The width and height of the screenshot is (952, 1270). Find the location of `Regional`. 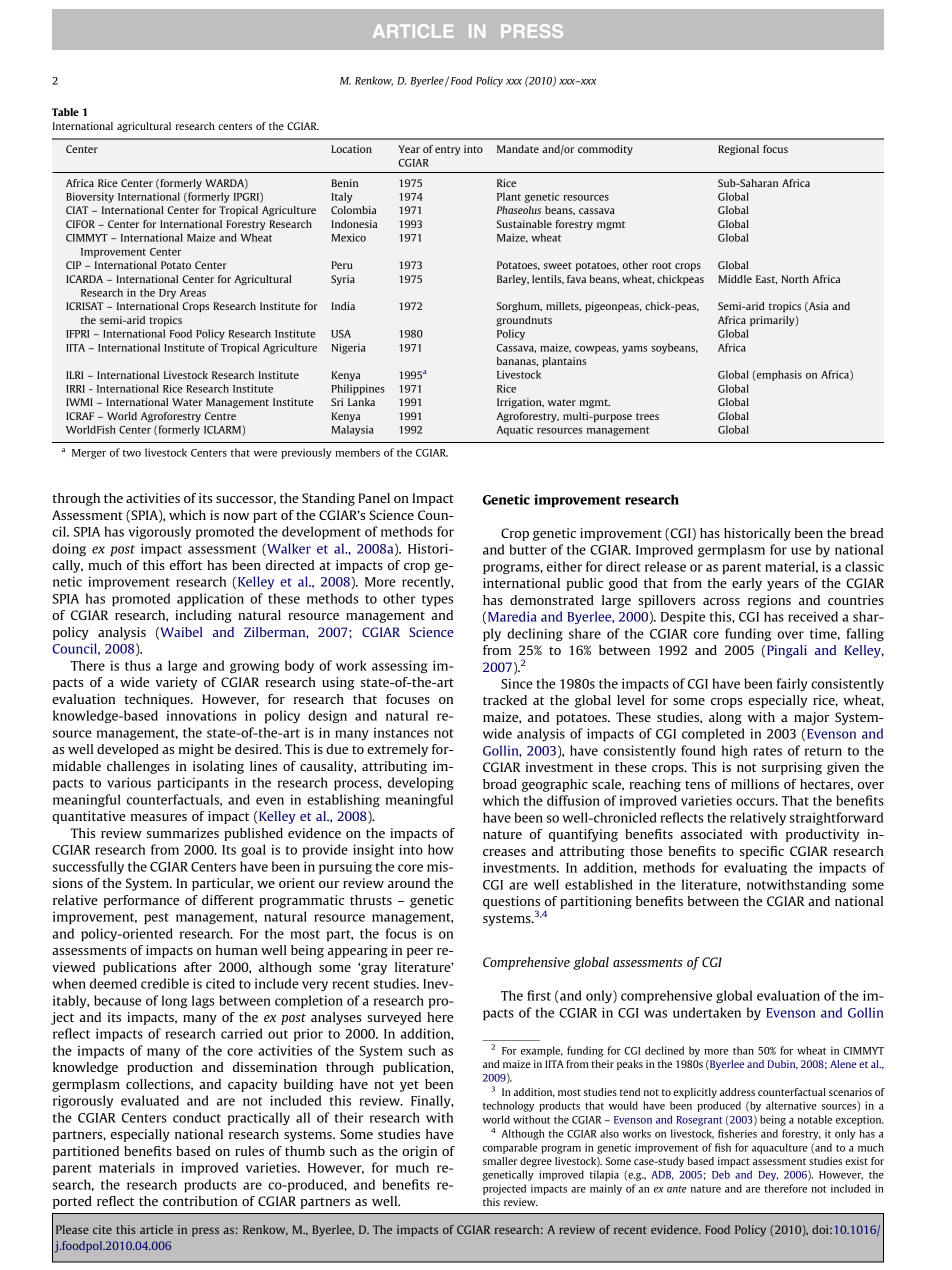

Regional is located at coordinates (738, 150).
